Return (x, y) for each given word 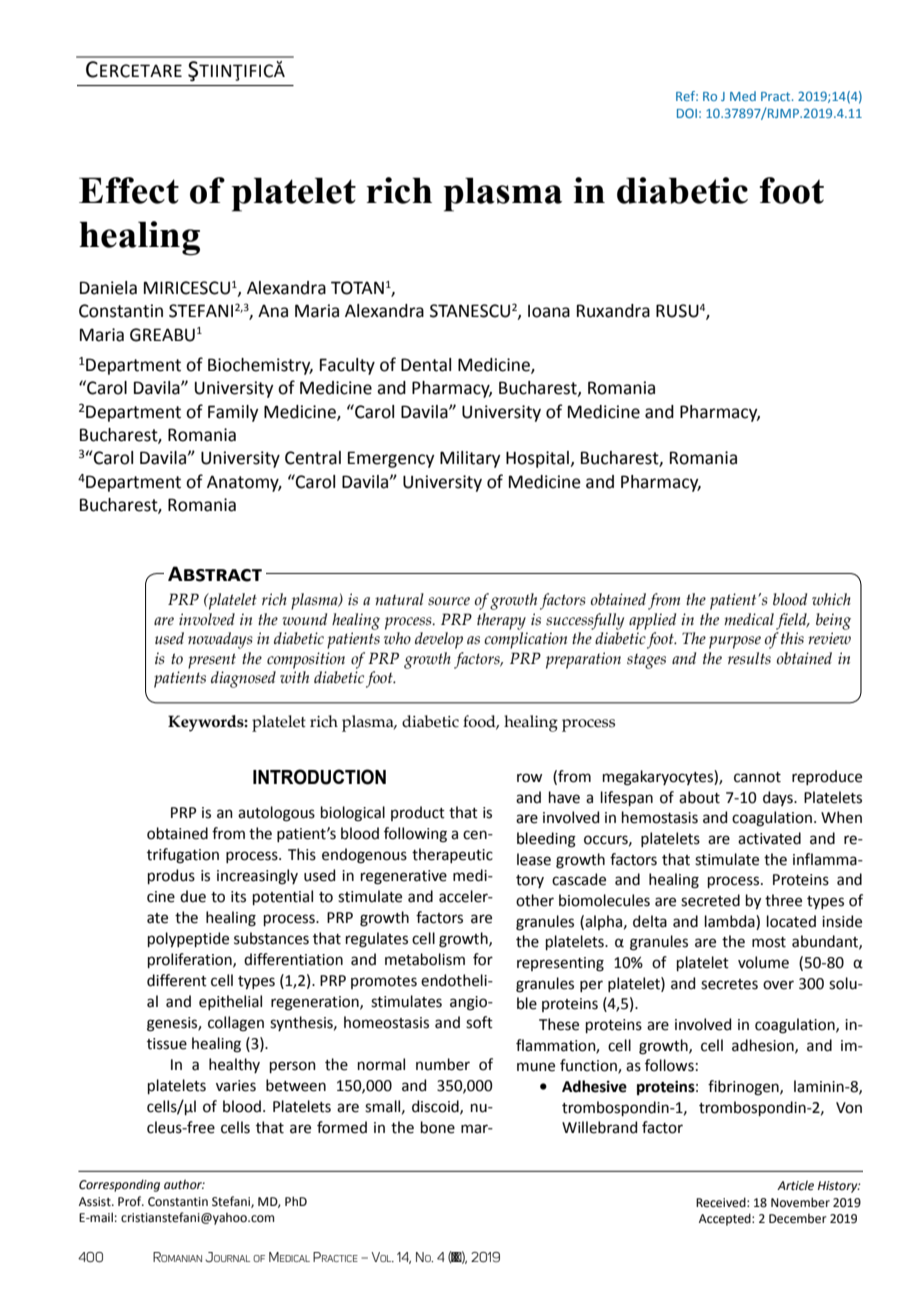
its (238, 897)
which (831, 599)
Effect (129, 190)
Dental (426, 365)
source (449, 601)
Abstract (215, 574)
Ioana (549, 311)
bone (438, 1127)
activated (769, 838)
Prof (131, 1201)
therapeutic (452, 855)
